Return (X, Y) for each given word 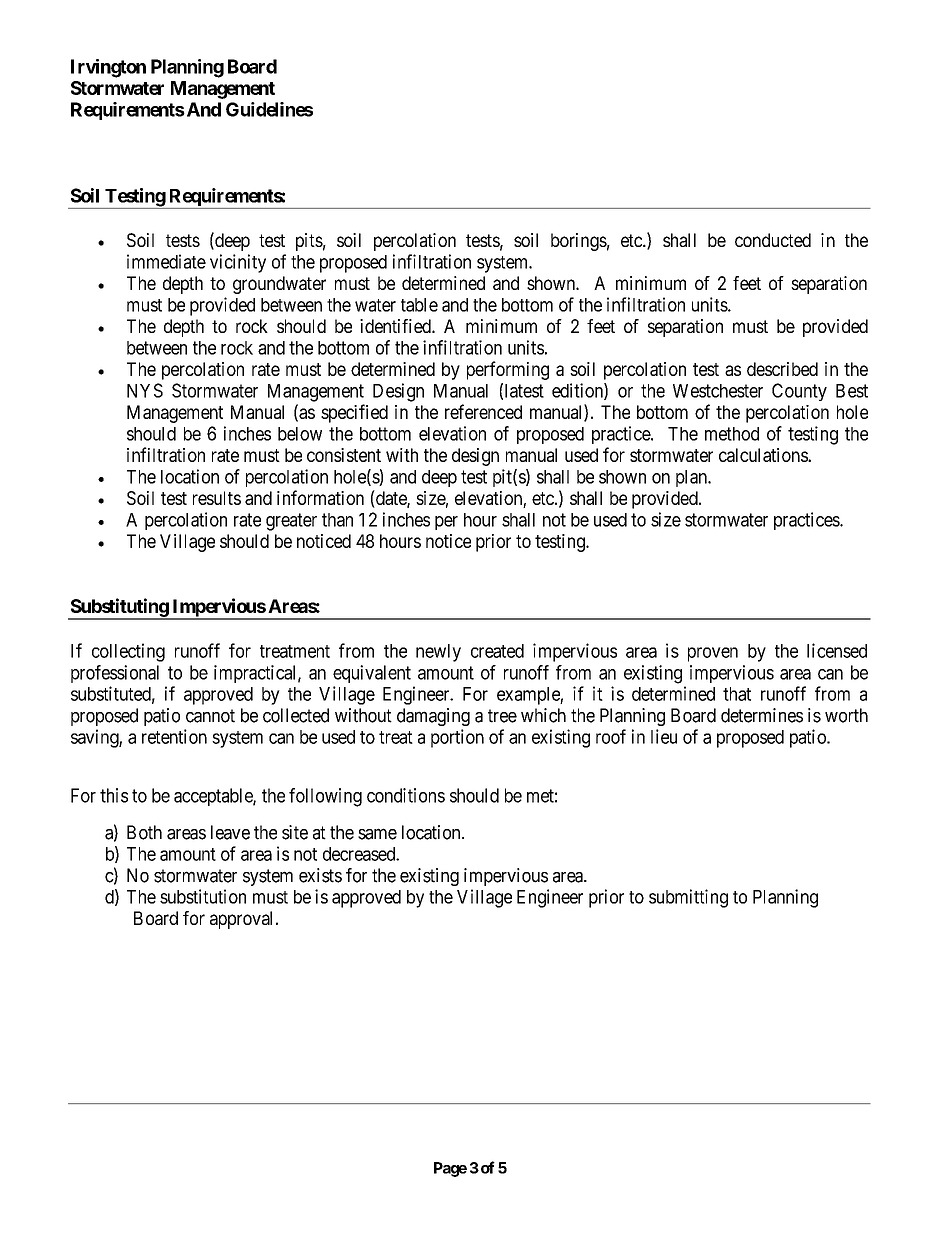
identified (396, 326)
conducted (773, 240)
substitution (203, 896)
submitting (688, 898)
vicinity (238, 263)
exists (320, 875)
